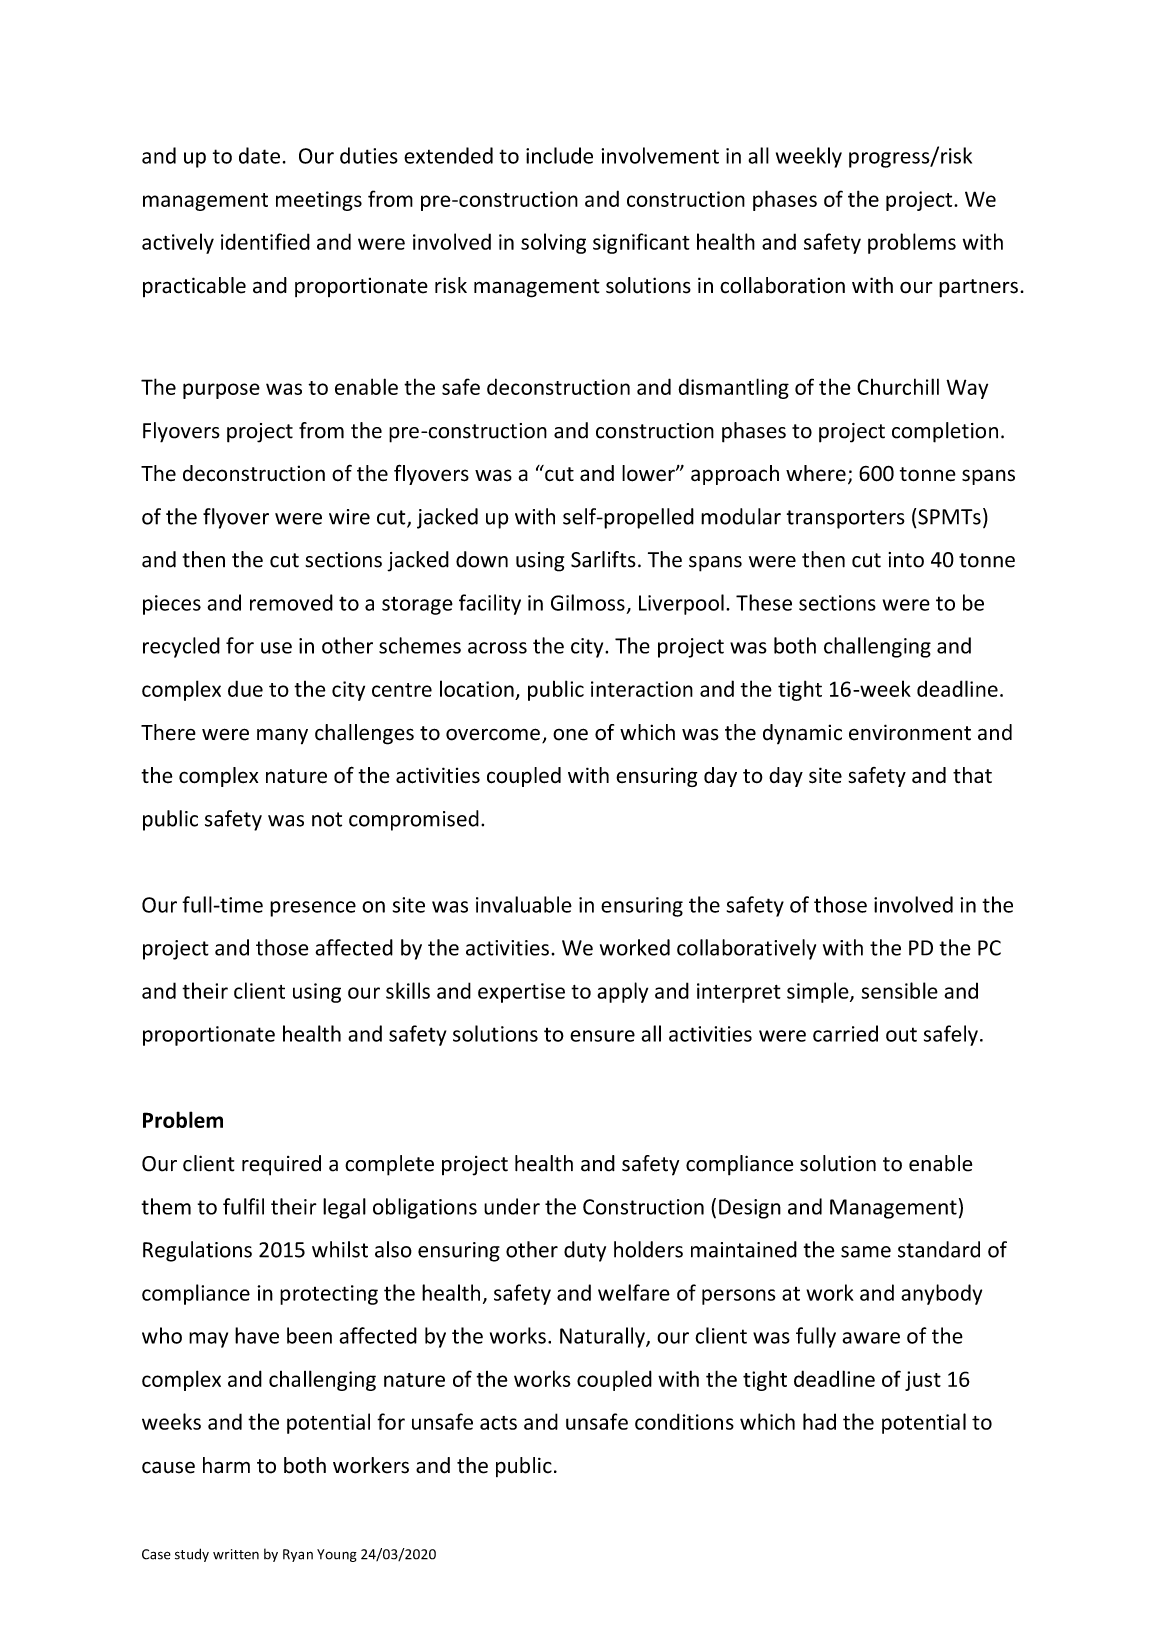 The width and height of the screenshot is (1168, 1652). Describe the element at coordinates (281, 1165) in the screenshot. I see `required` at that location.
